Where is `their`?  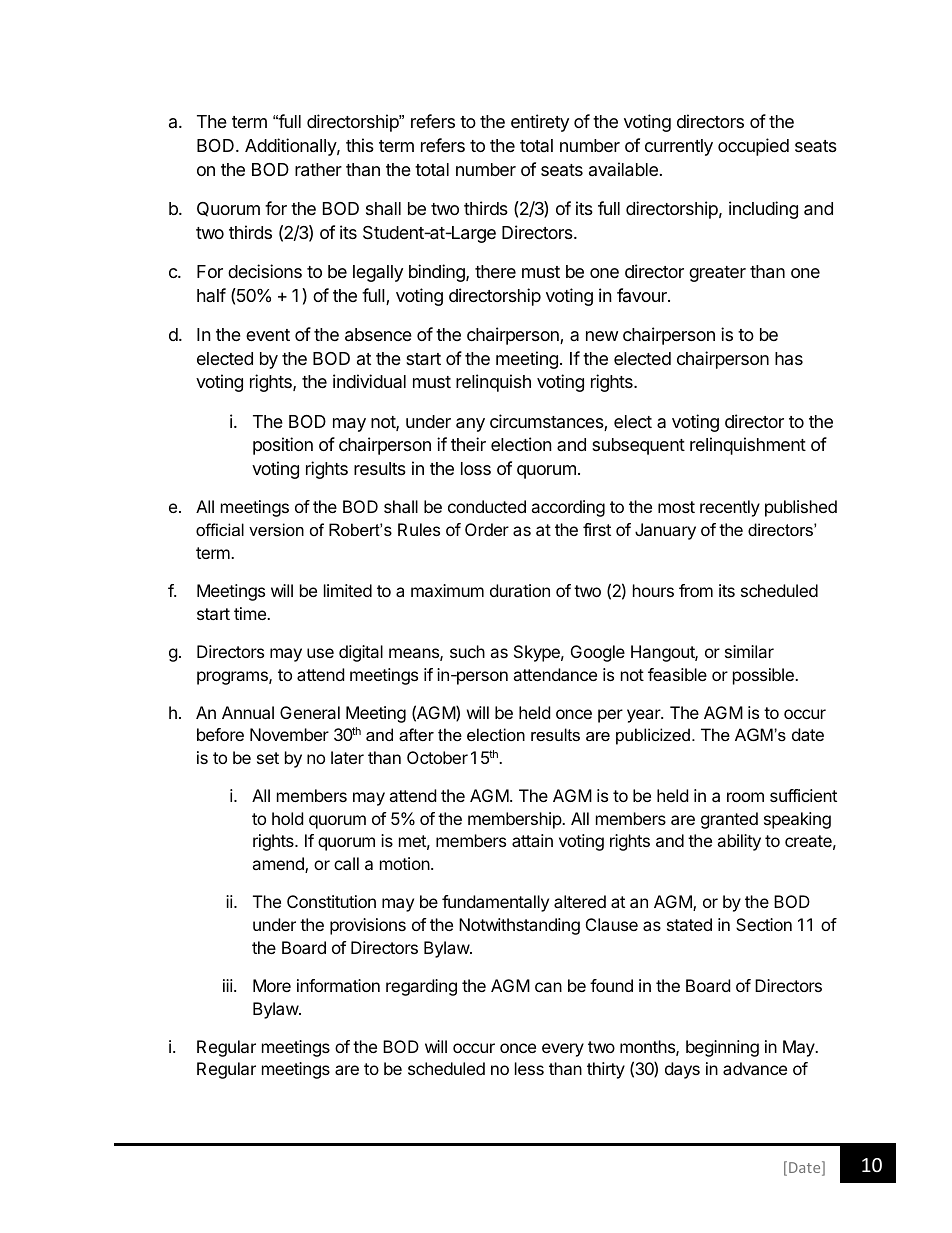
their is located at coordinates (468, 444).
